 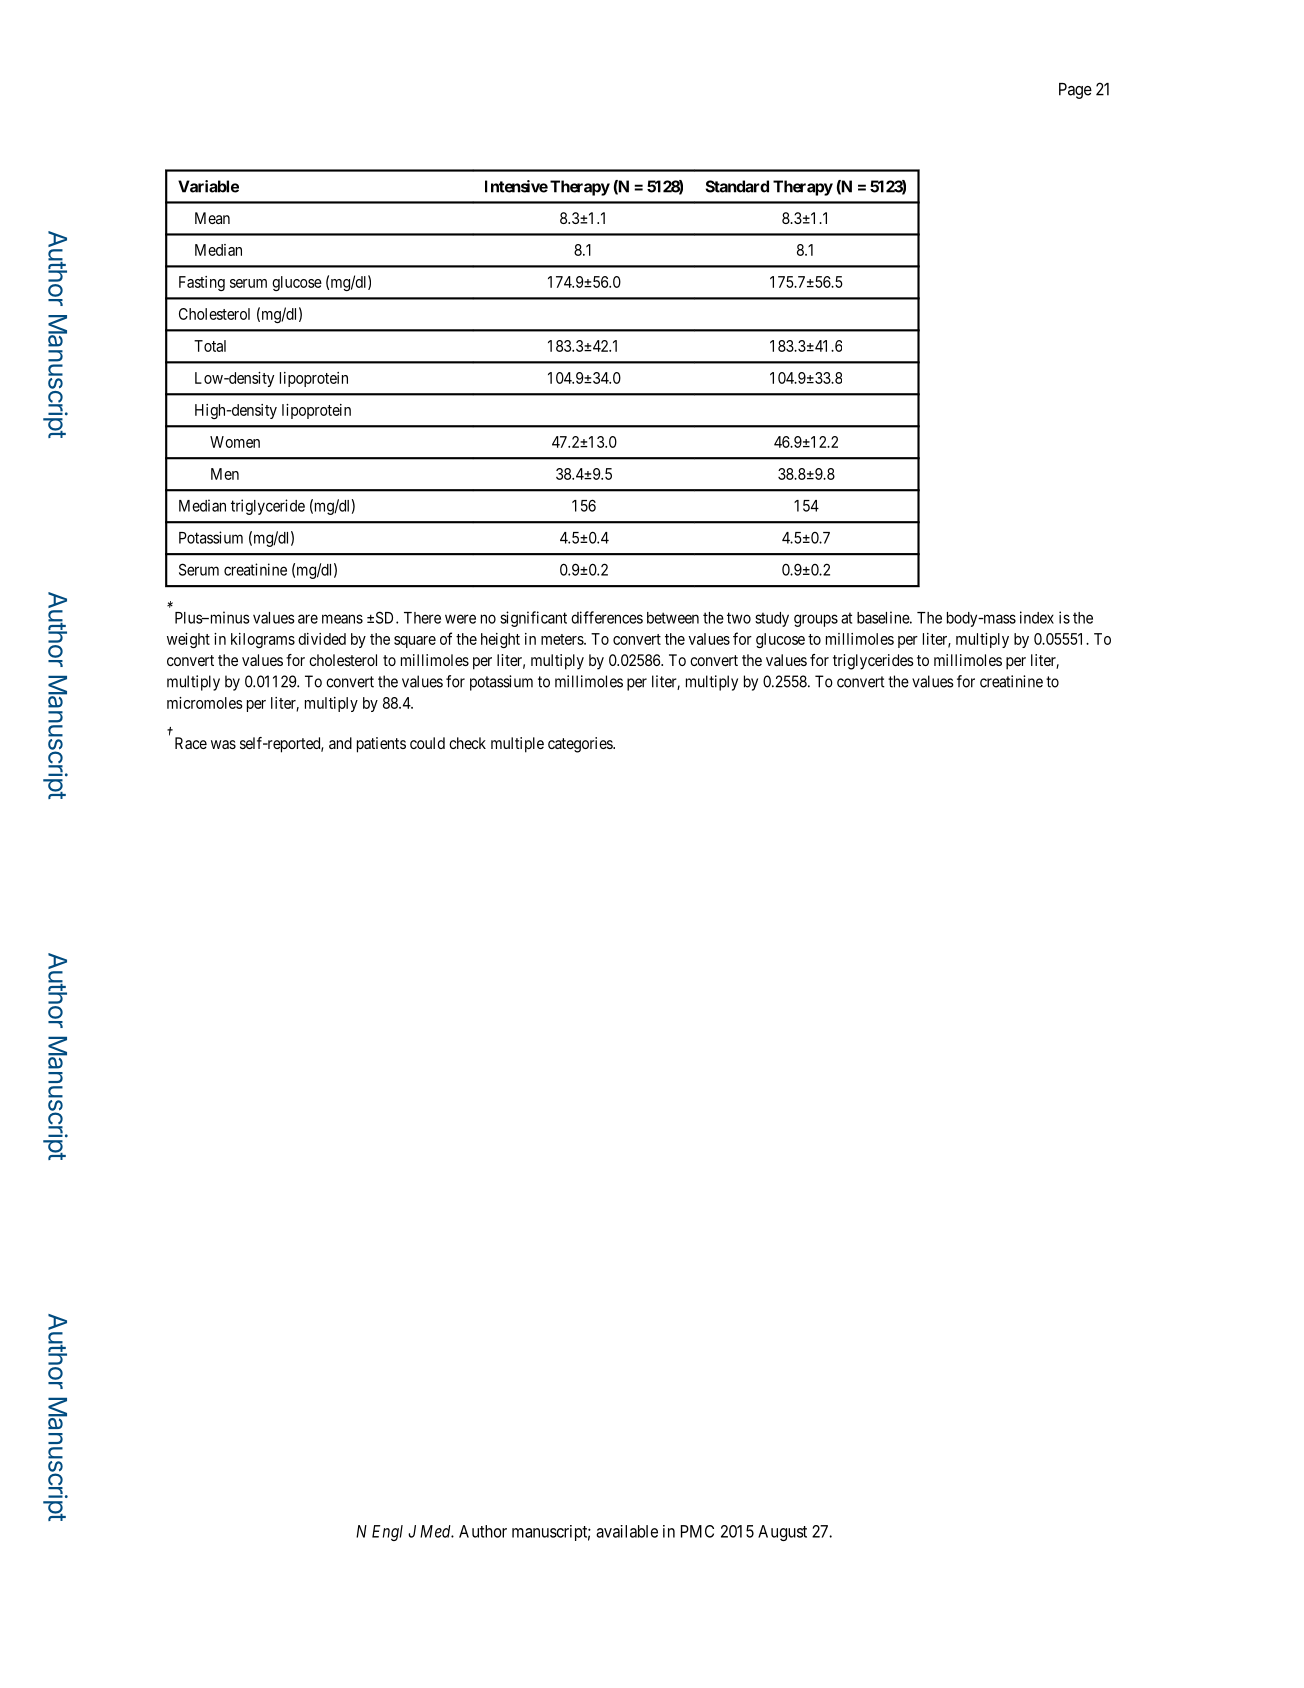 I want to click on categories, so click(x=581, y=745).
